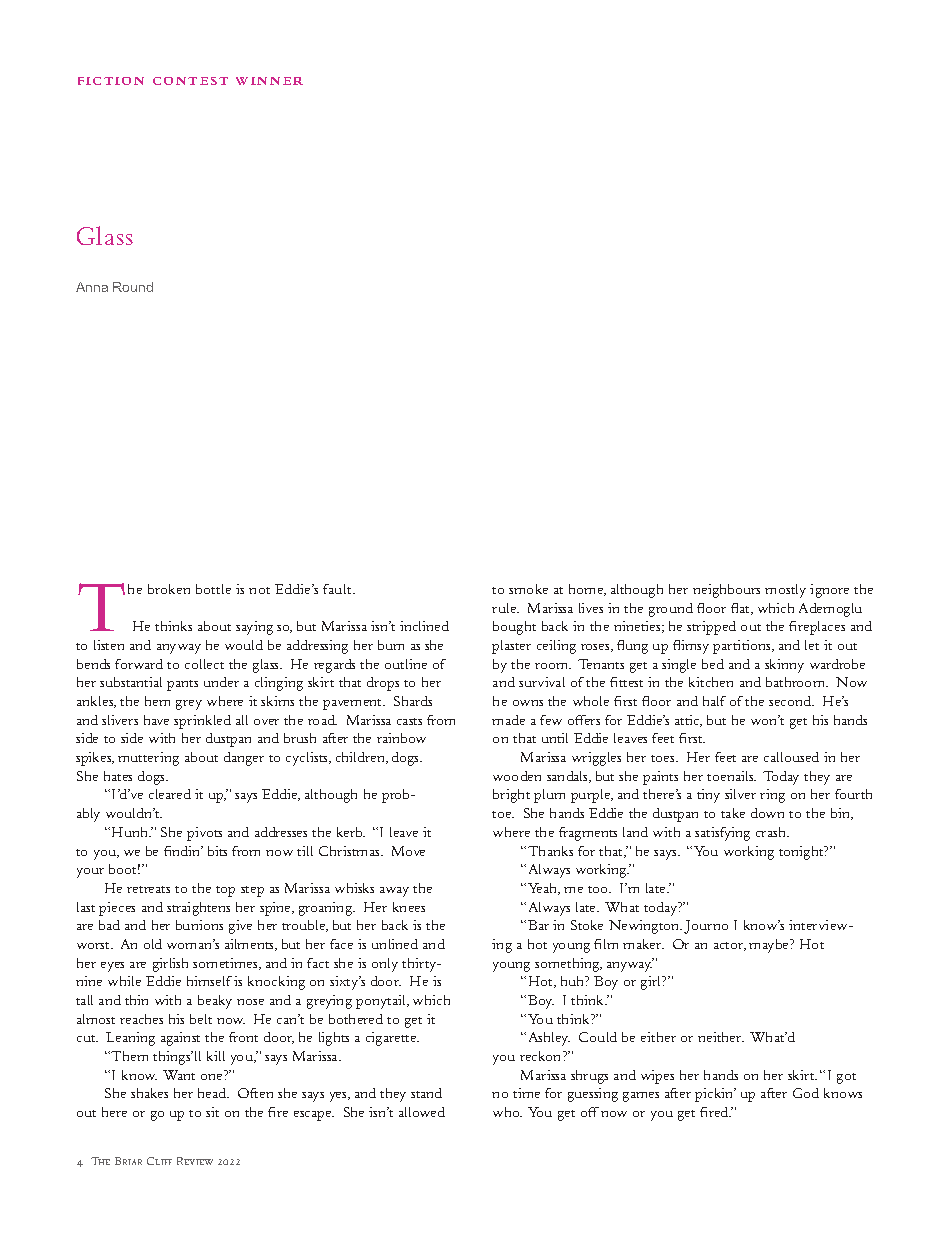 Image resolution: width=952 pixels, height=1233 pixels. I want to click on Review, so click(195, 1161).
